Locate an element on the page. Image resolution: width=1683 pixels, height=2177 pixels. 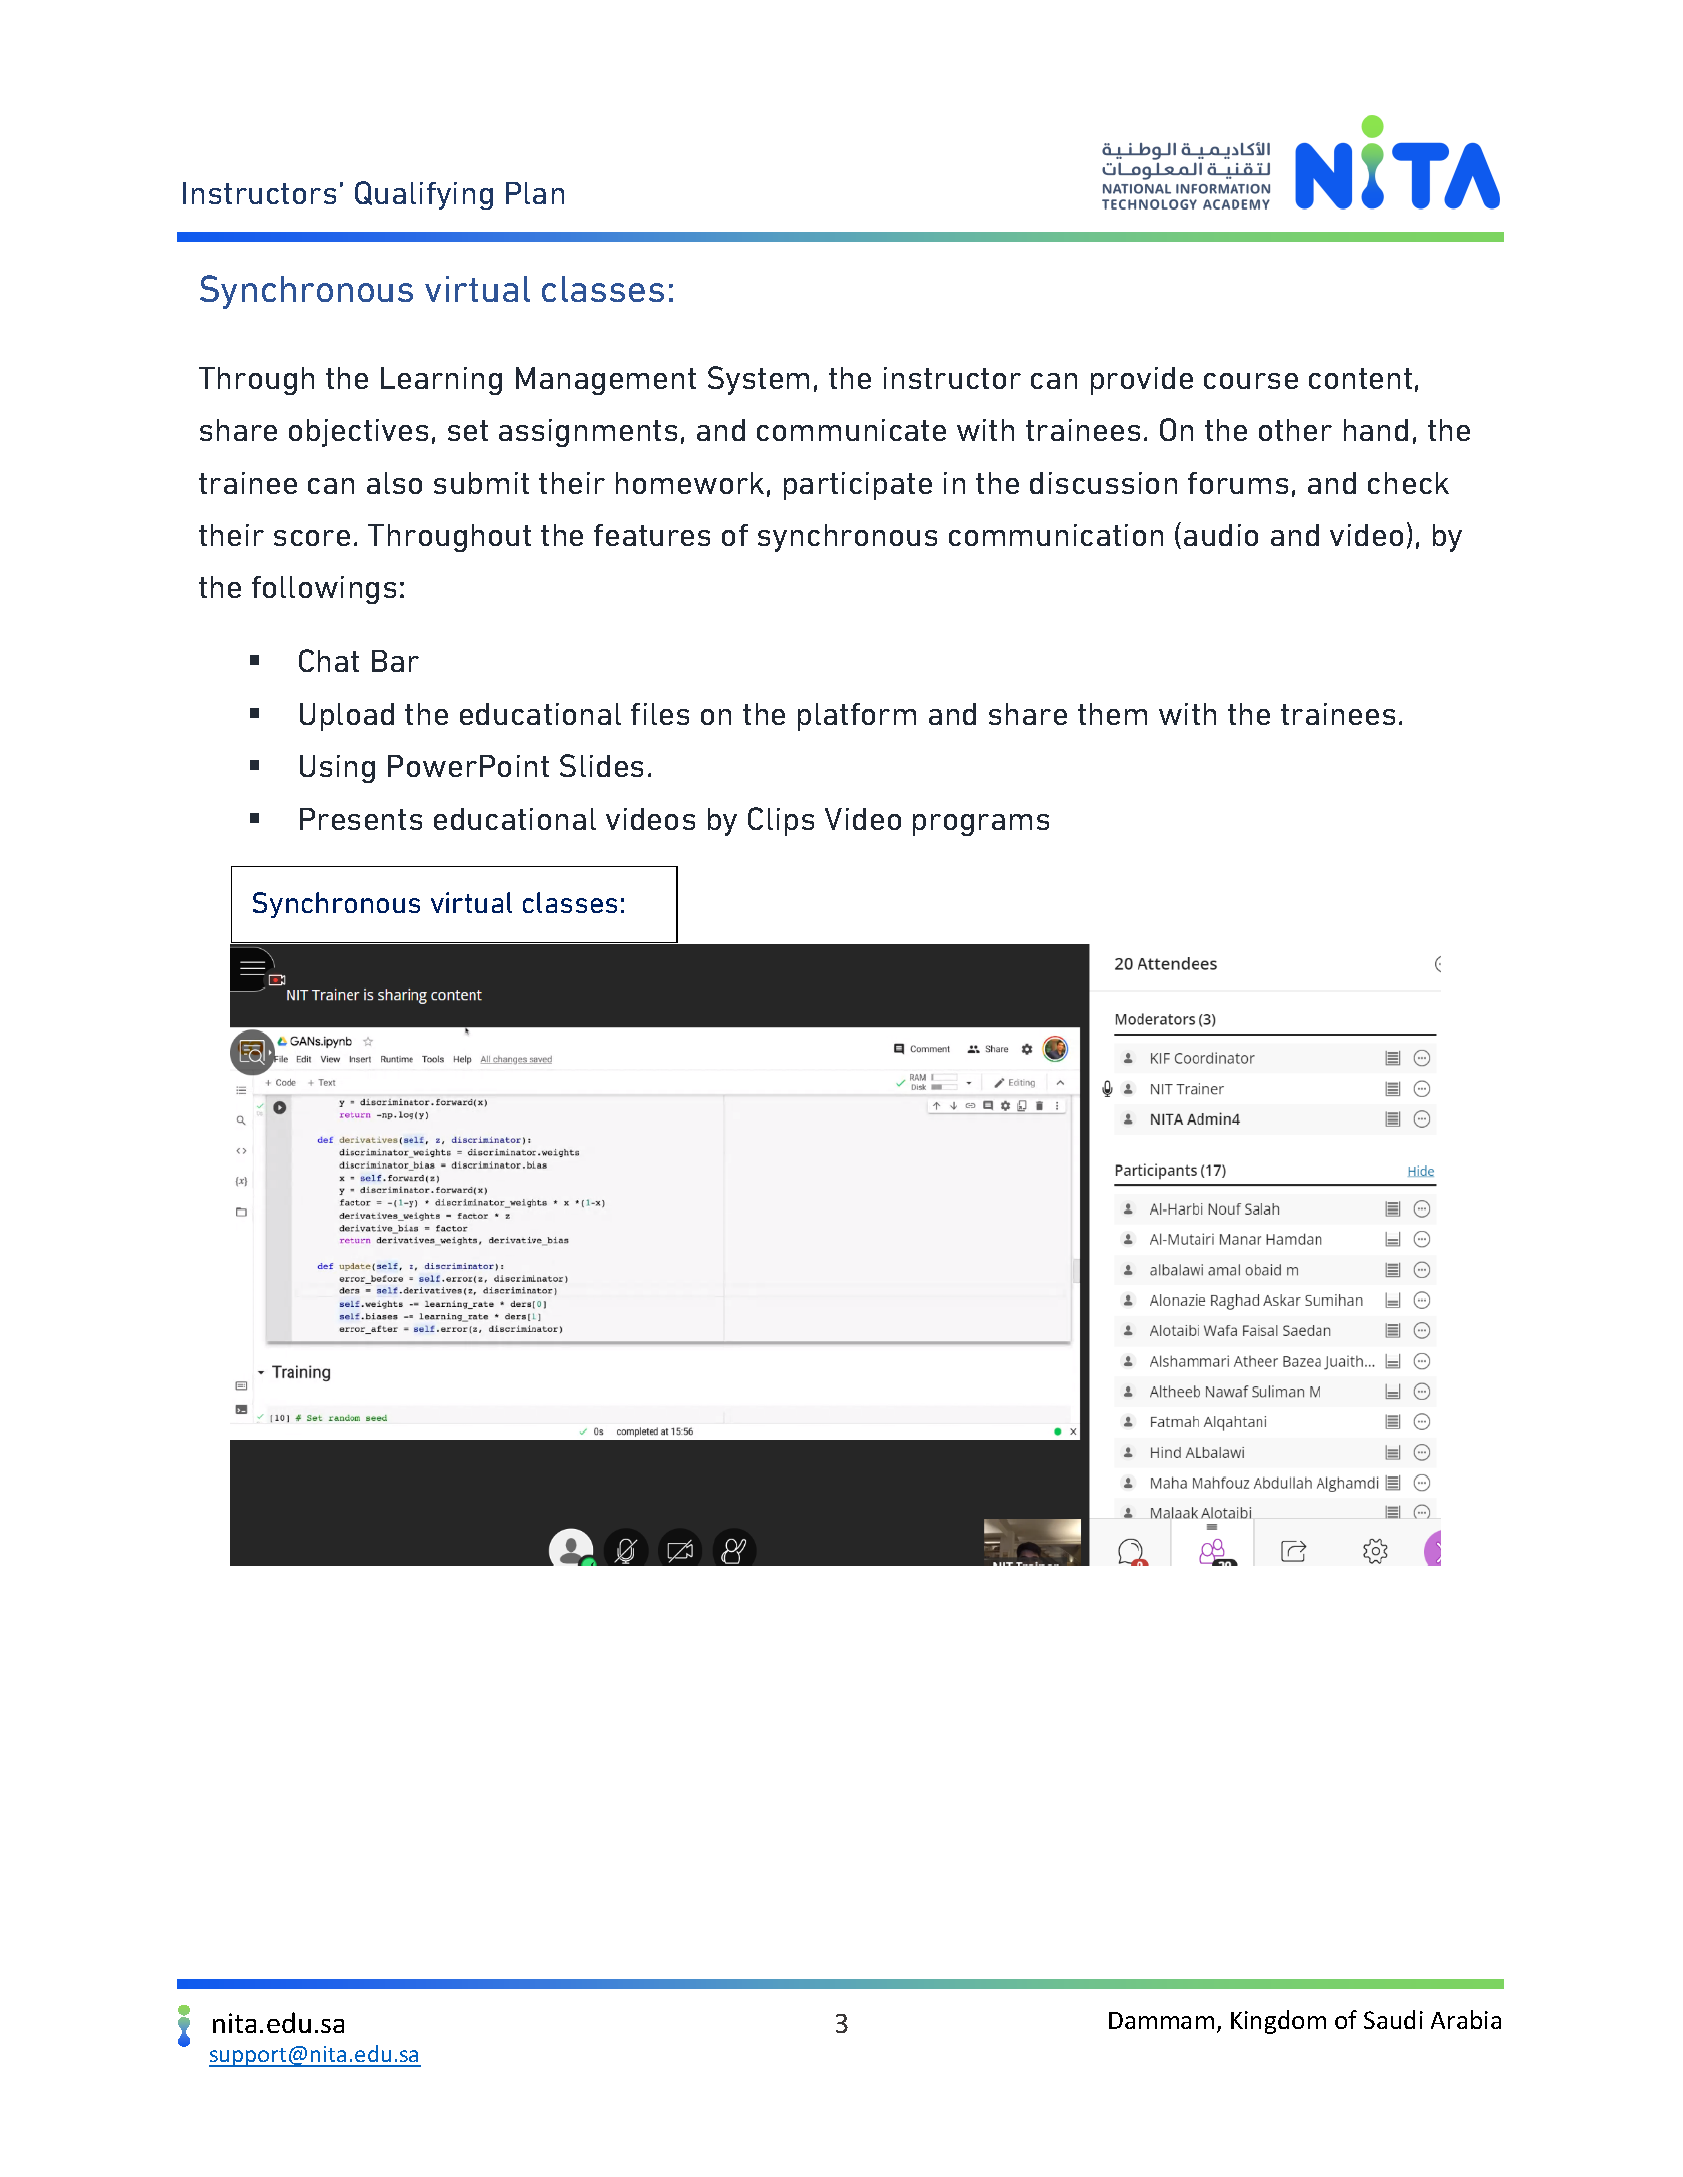
them is located at coordinates (1112, 714).
